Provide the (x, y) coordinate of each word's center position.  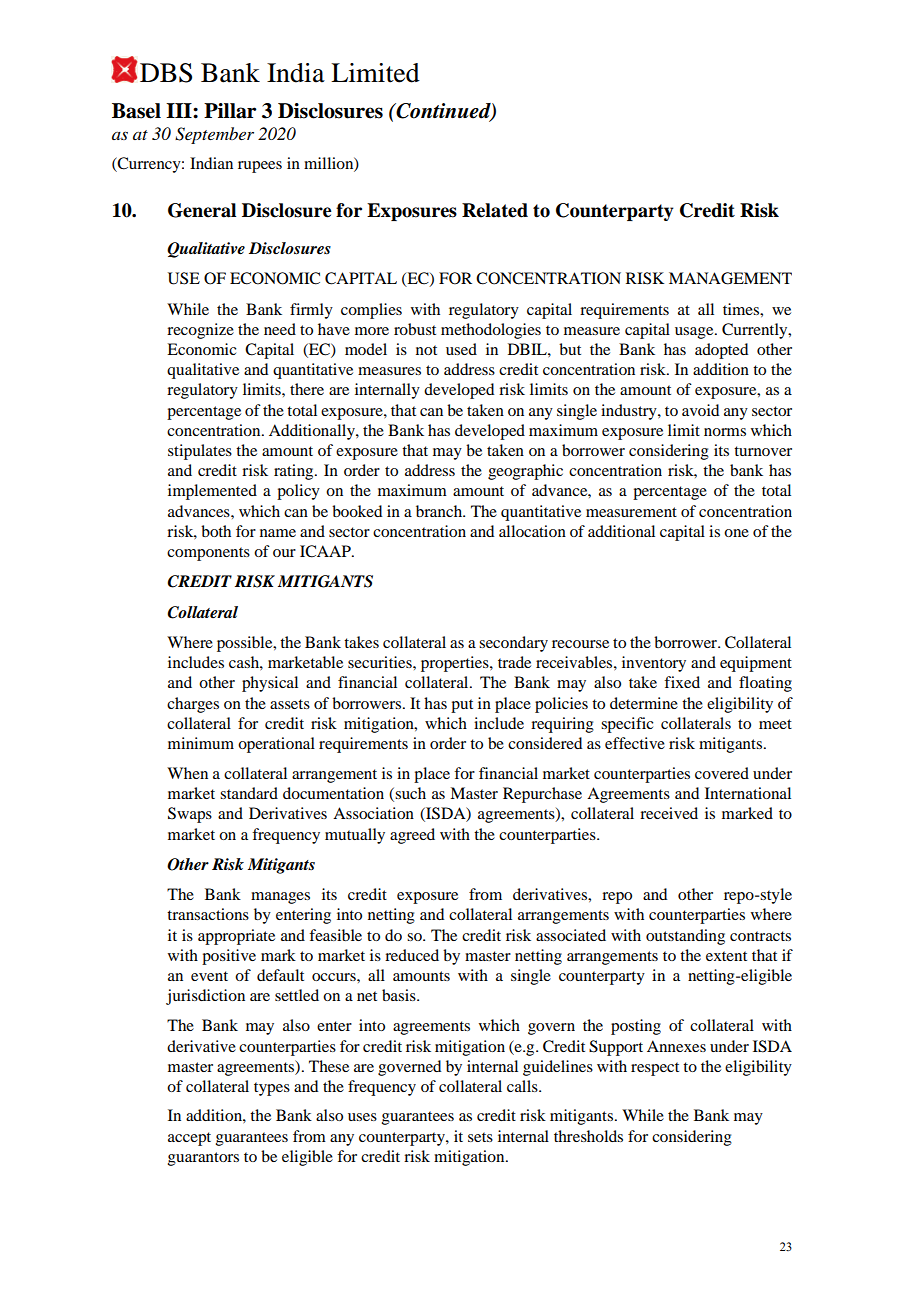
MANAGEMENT (730, 278)
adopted (721, 351)
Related (495, 210)
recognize (200, 331)
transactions (208, 914)
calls (523, 1086)
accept (189, 1139)
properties (456, 664)
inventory (654, 664)
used (461, 349)
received (669, 813)
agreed (412, 836)
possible (246, 644)
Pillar (230, 111)
